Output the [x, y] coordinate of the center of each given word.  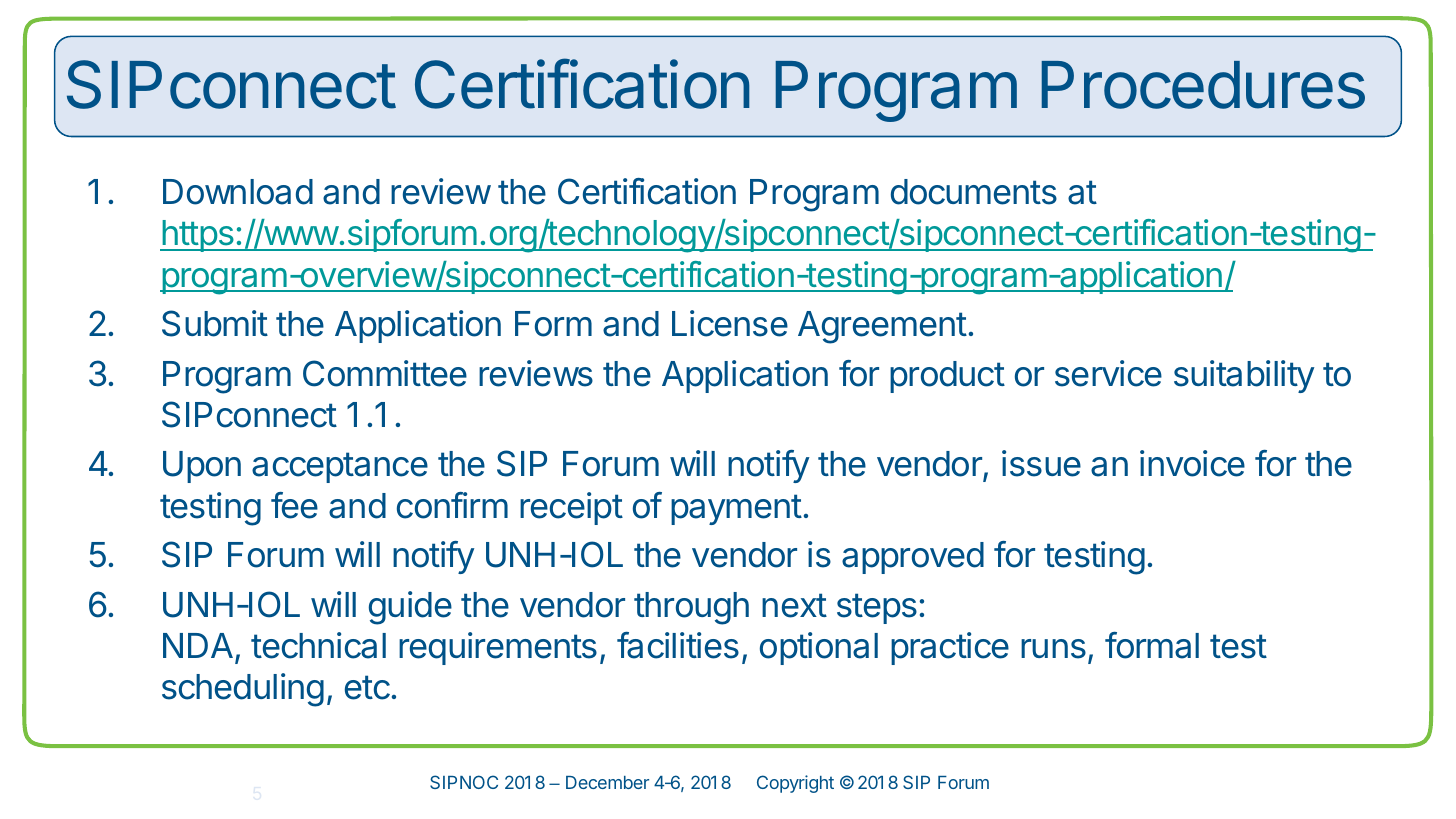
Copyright [795, 784]
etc [367, 687]
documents [974, 192]
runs [1053, 649]
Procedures [1203, 85]
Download [238, 192]
